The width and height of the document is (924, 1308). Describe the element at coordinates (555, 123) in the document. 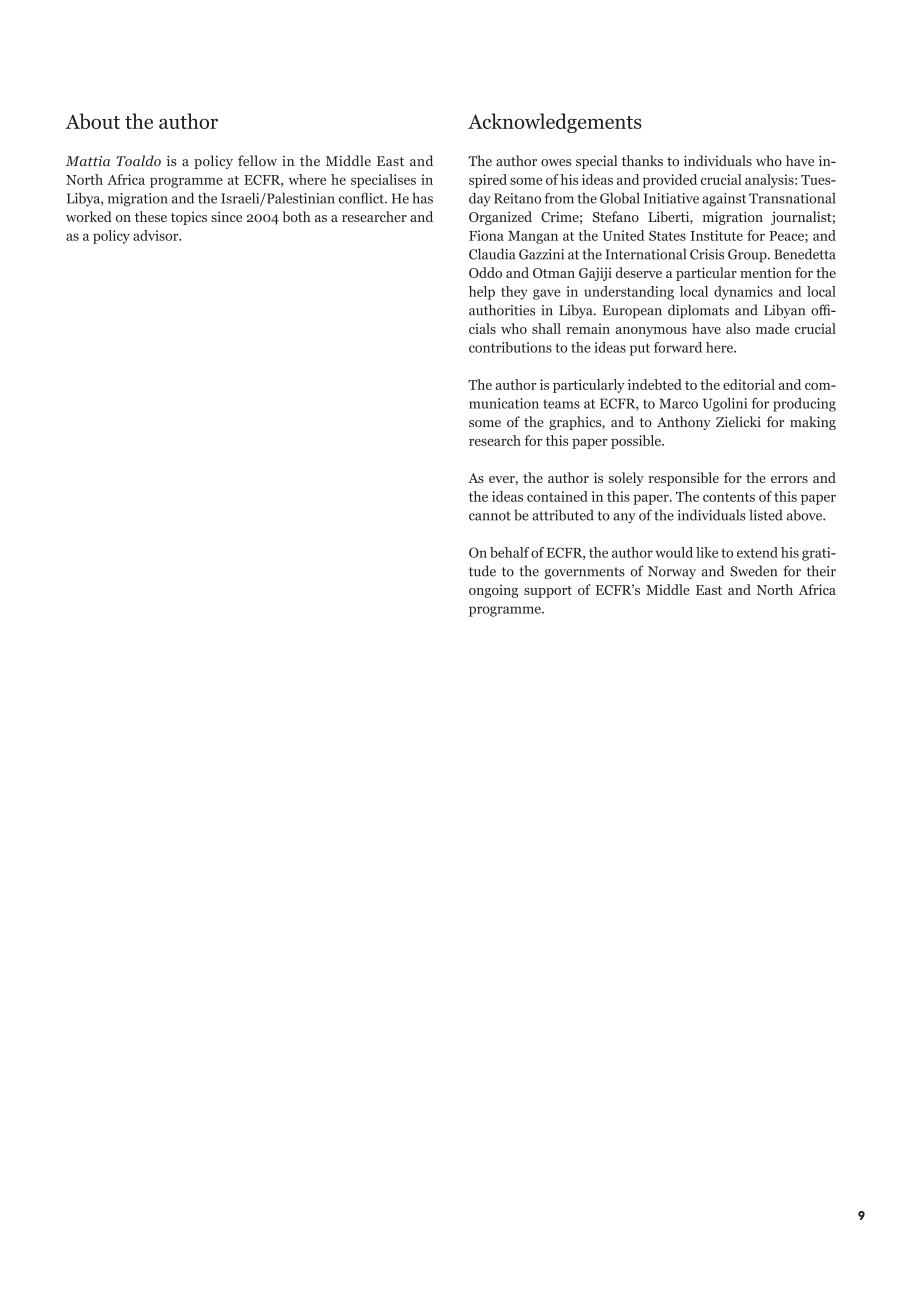

I see `Acknowledgements` at that location.
